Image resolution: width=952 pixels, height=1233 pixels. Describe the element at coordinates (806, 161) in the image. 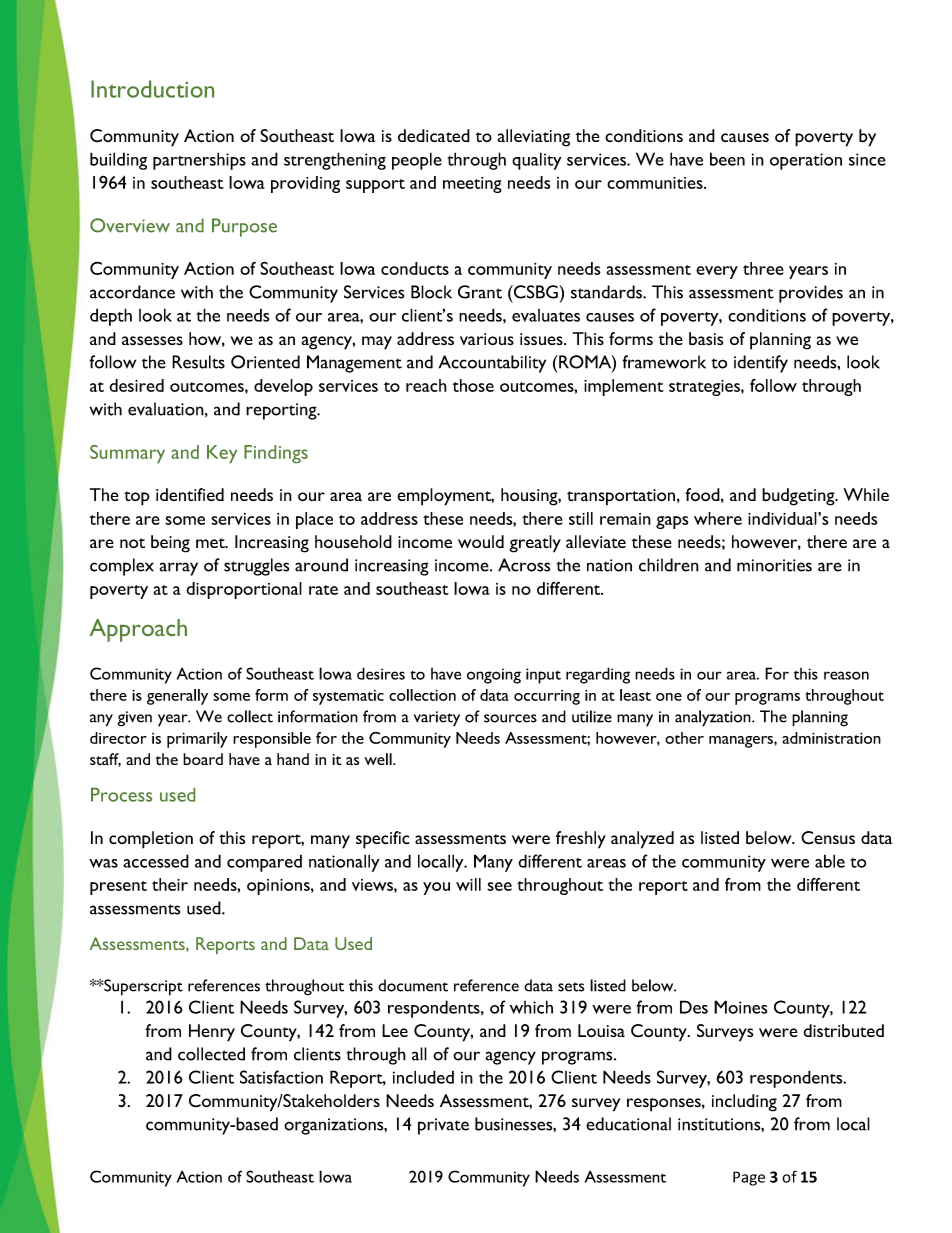

I see `operation` at that location.
